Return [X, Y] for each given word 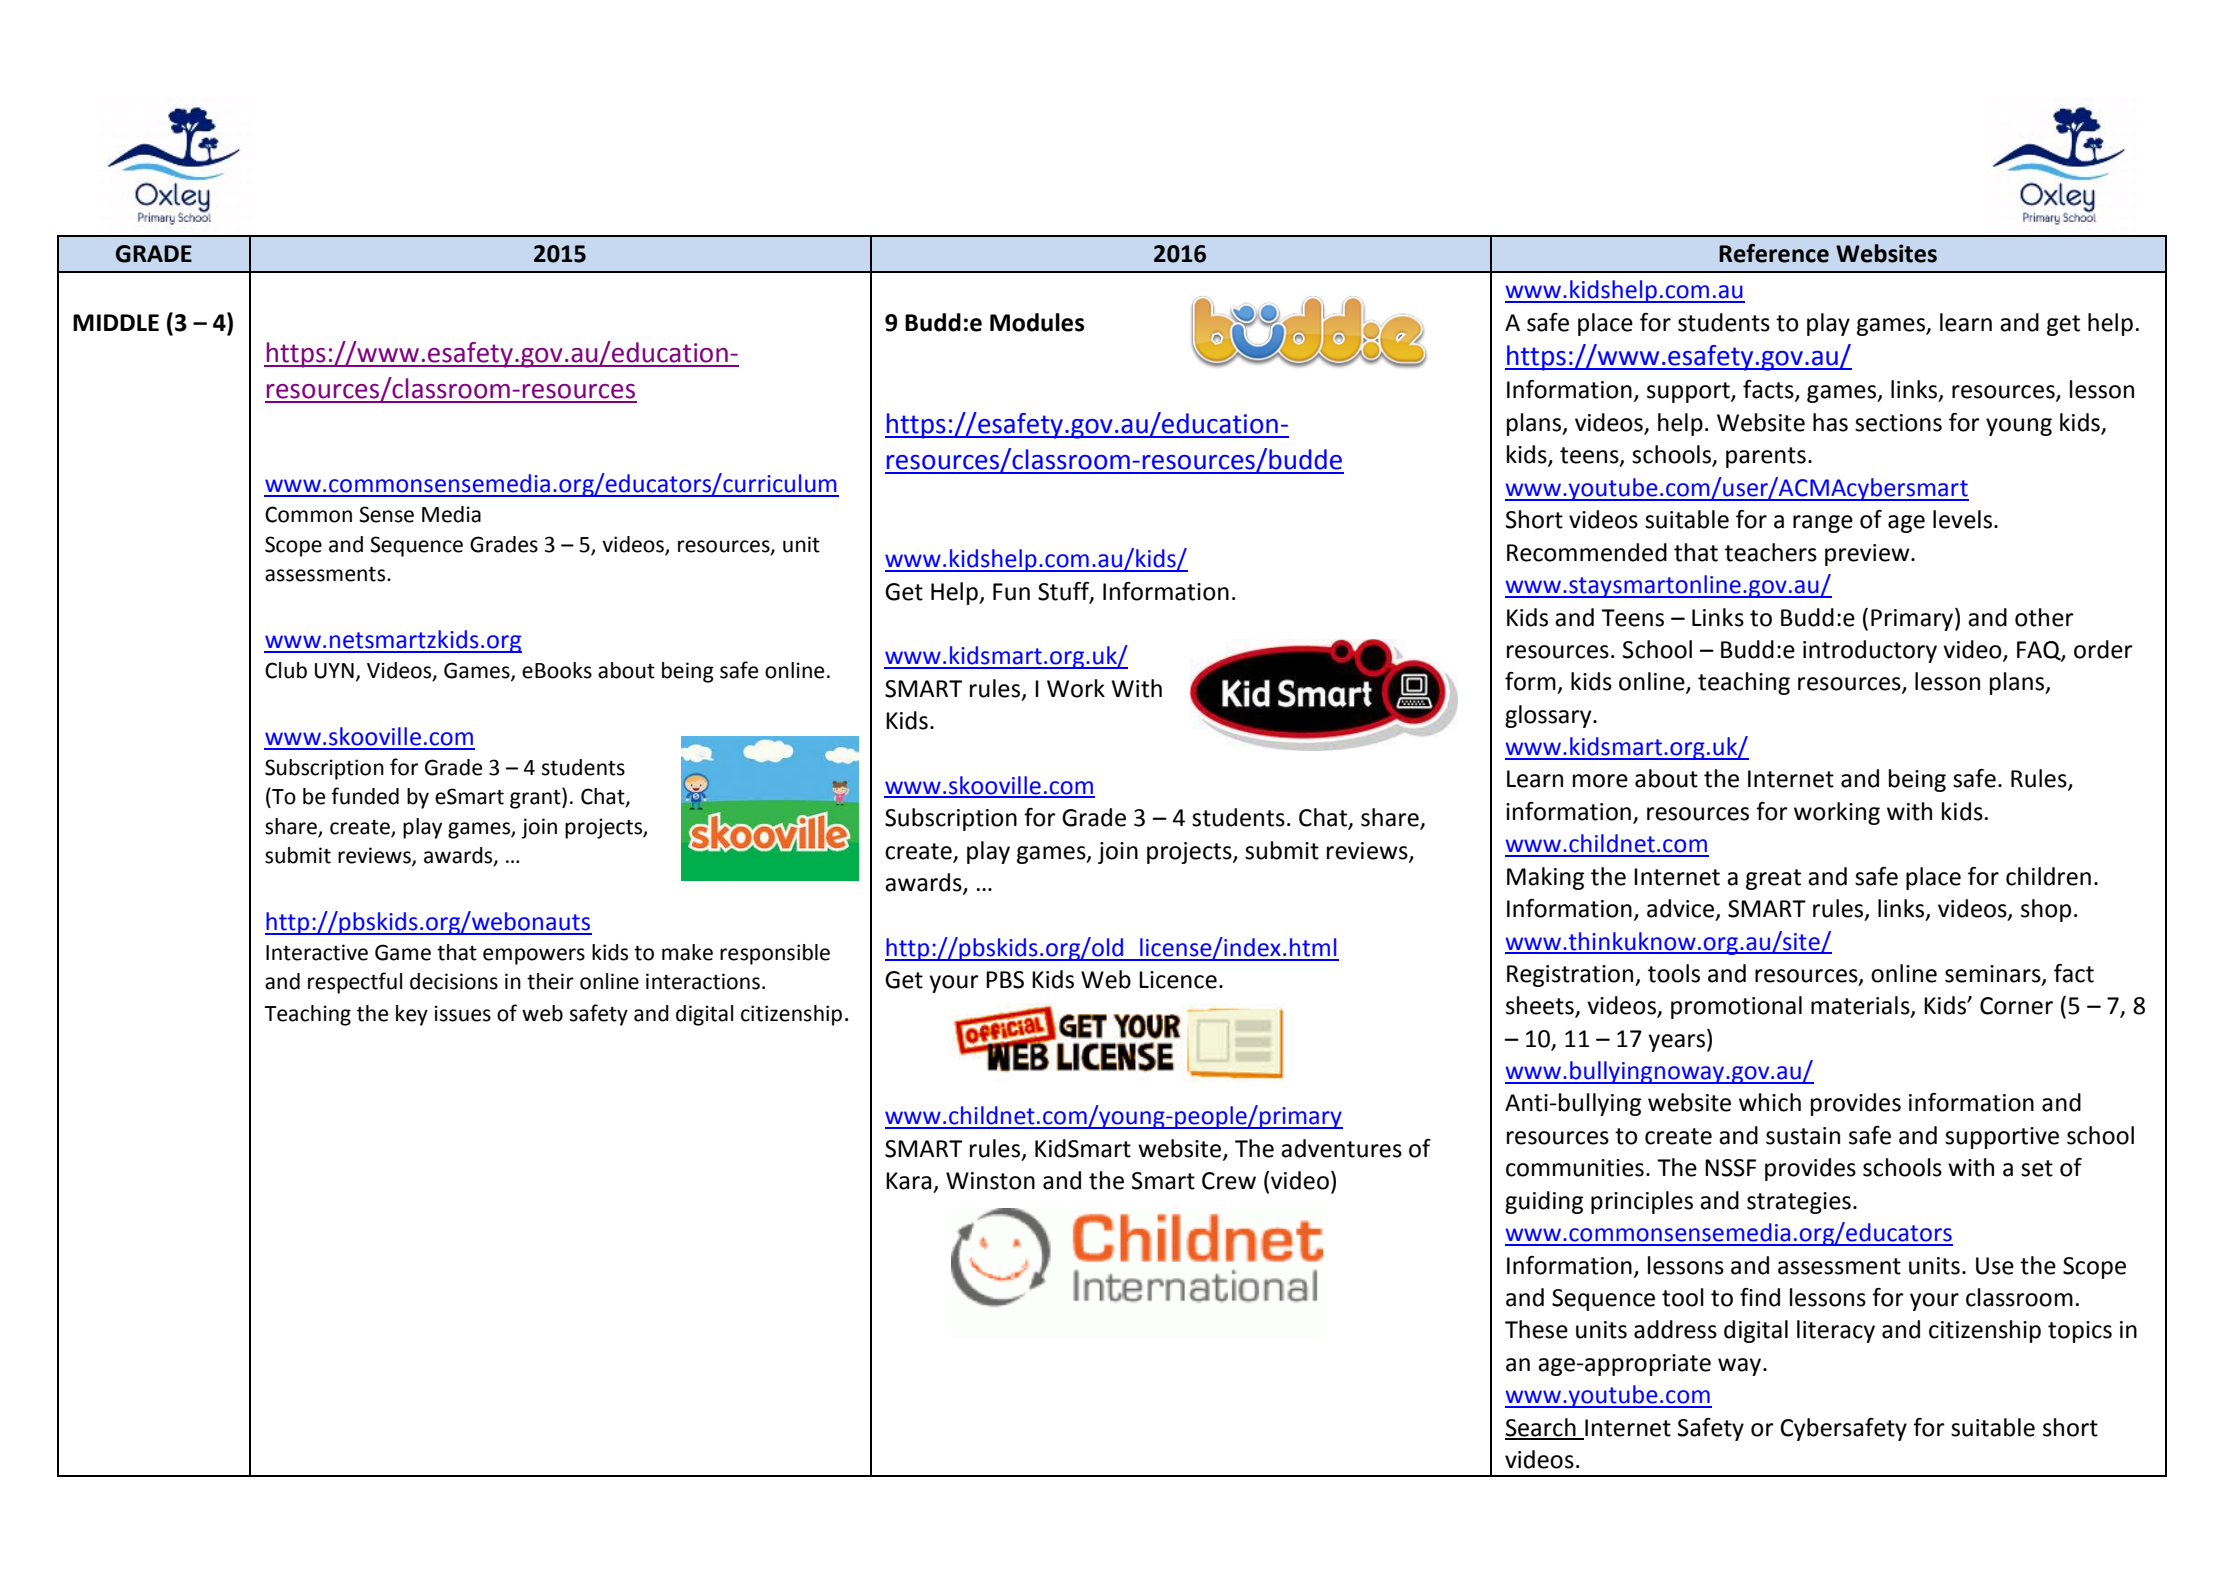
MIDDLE [116, 322]
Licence [1178, 980]
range [1823, 524]
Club [286, 670]
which [1770, 1102]
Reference [1774, 253]
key [412, 1015]
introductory [1870, 651]
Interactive [317, 952]
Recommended [1587, 552]
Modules [1037, 322]
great [1773, 879]
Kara [909, 1181]
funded [365, 796]
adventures [1341, 1148]
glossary [1549, 716]
